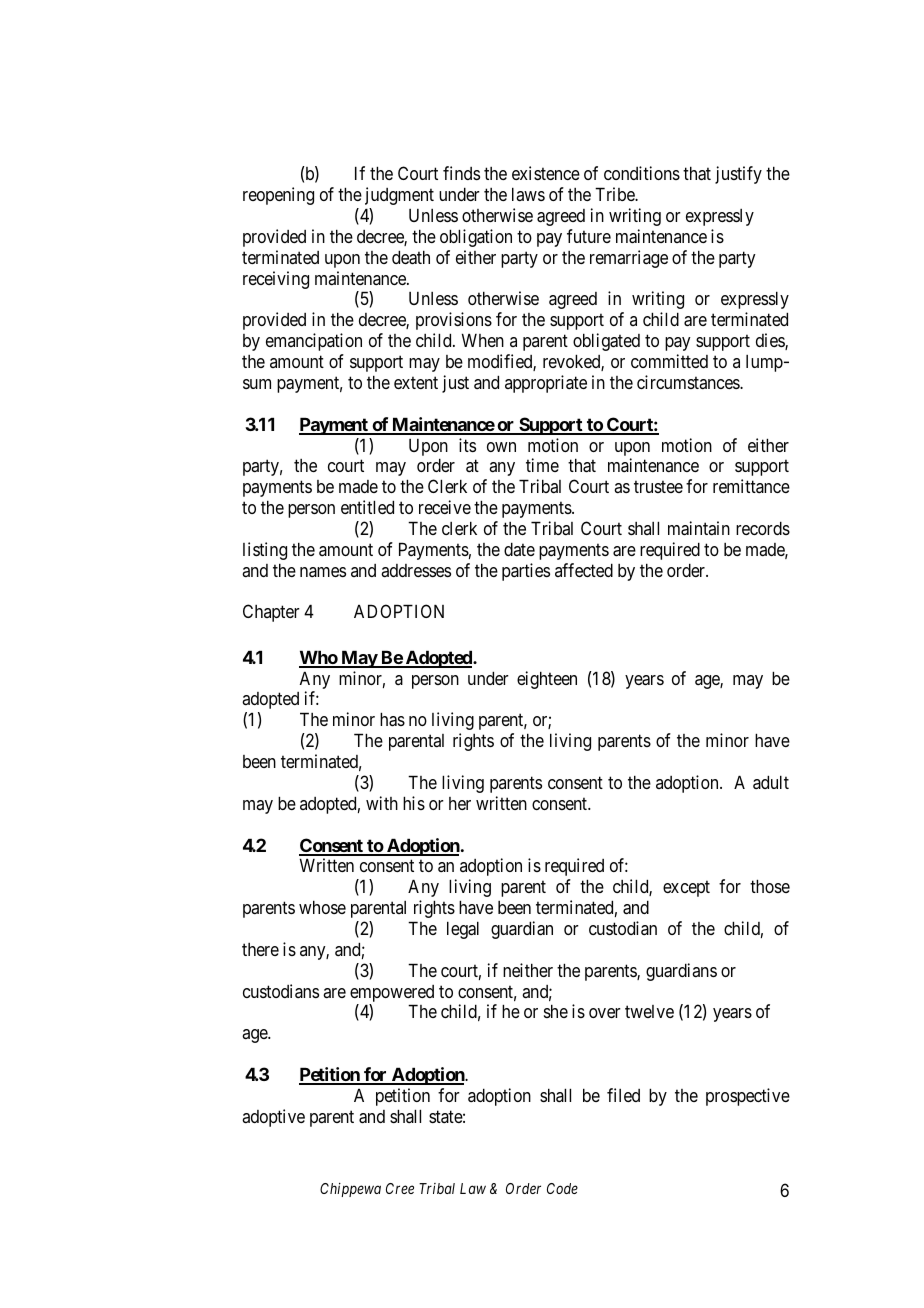 This screenshot has height=1308, width=924. Describe the element at coordinates (367, 507) in the screenshot. I see `entitled` at that location.
